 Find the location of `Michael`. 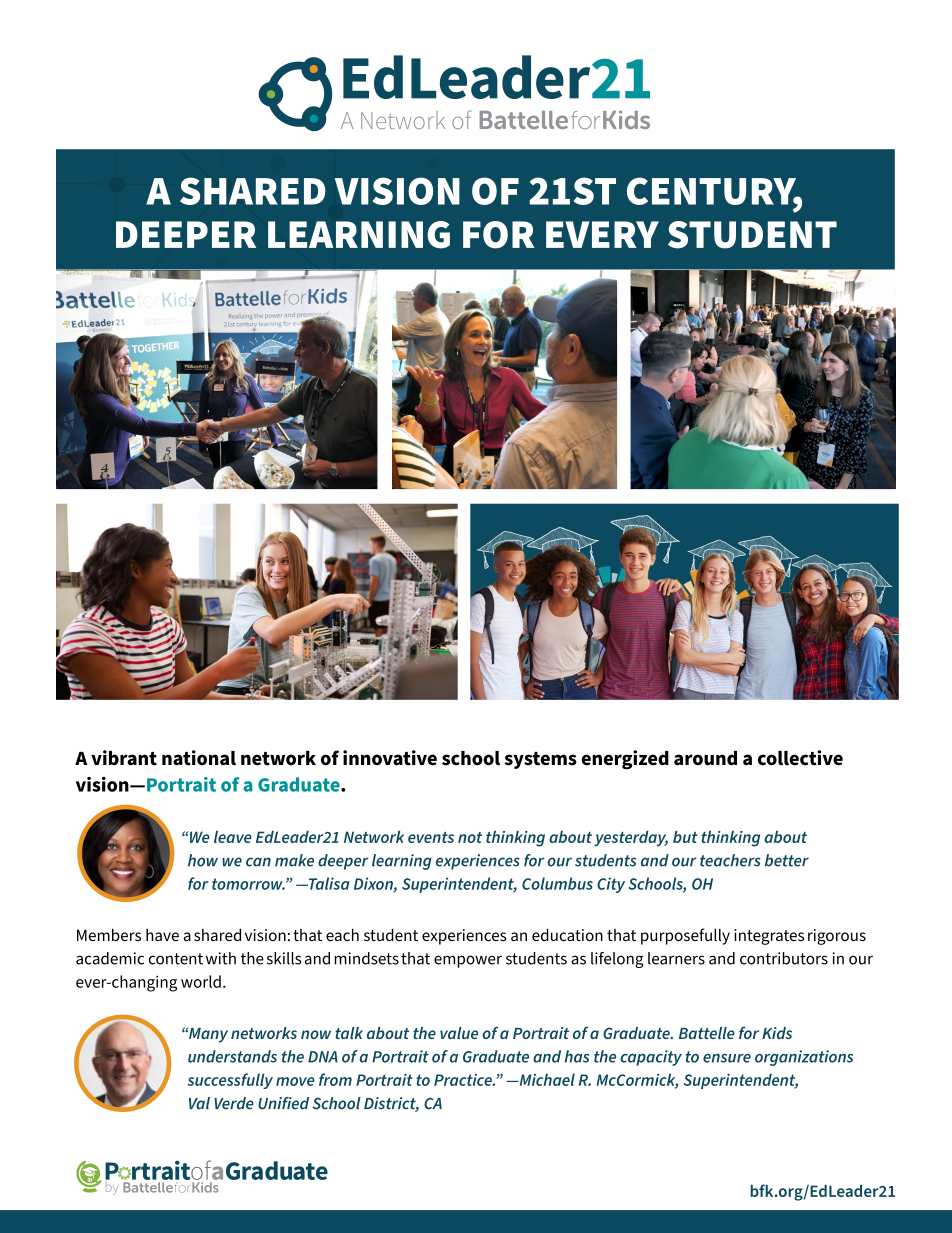

Michael is located at coordinates (546, 1079).
